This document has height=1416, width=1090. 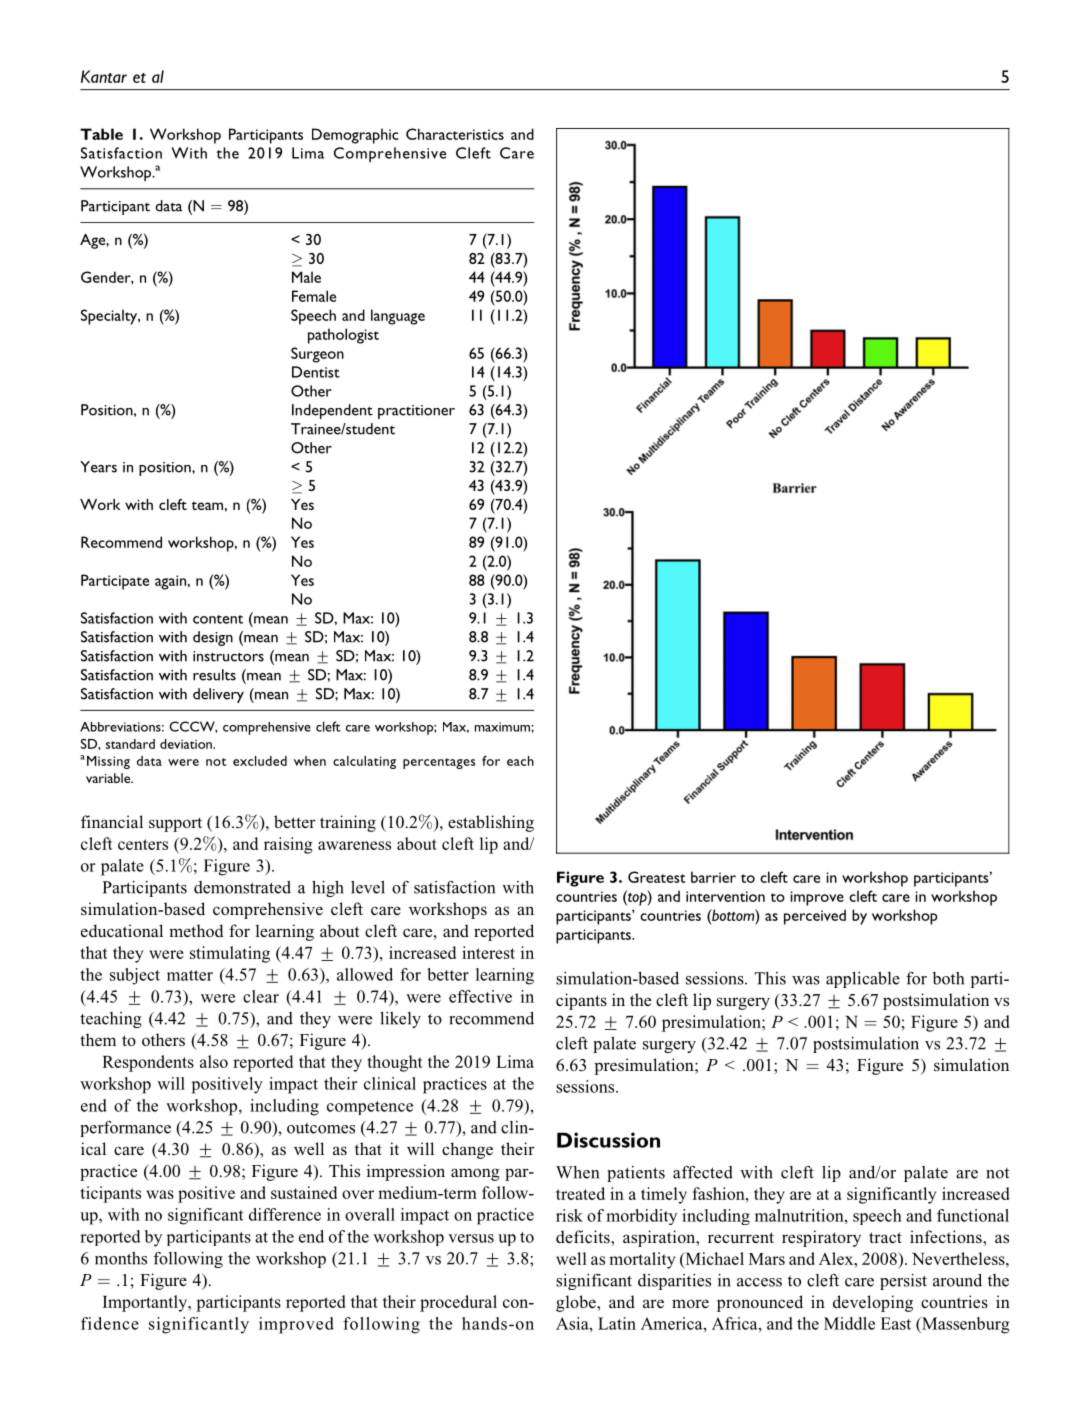 I want to click on perceived, so click(x=815, y=917).
